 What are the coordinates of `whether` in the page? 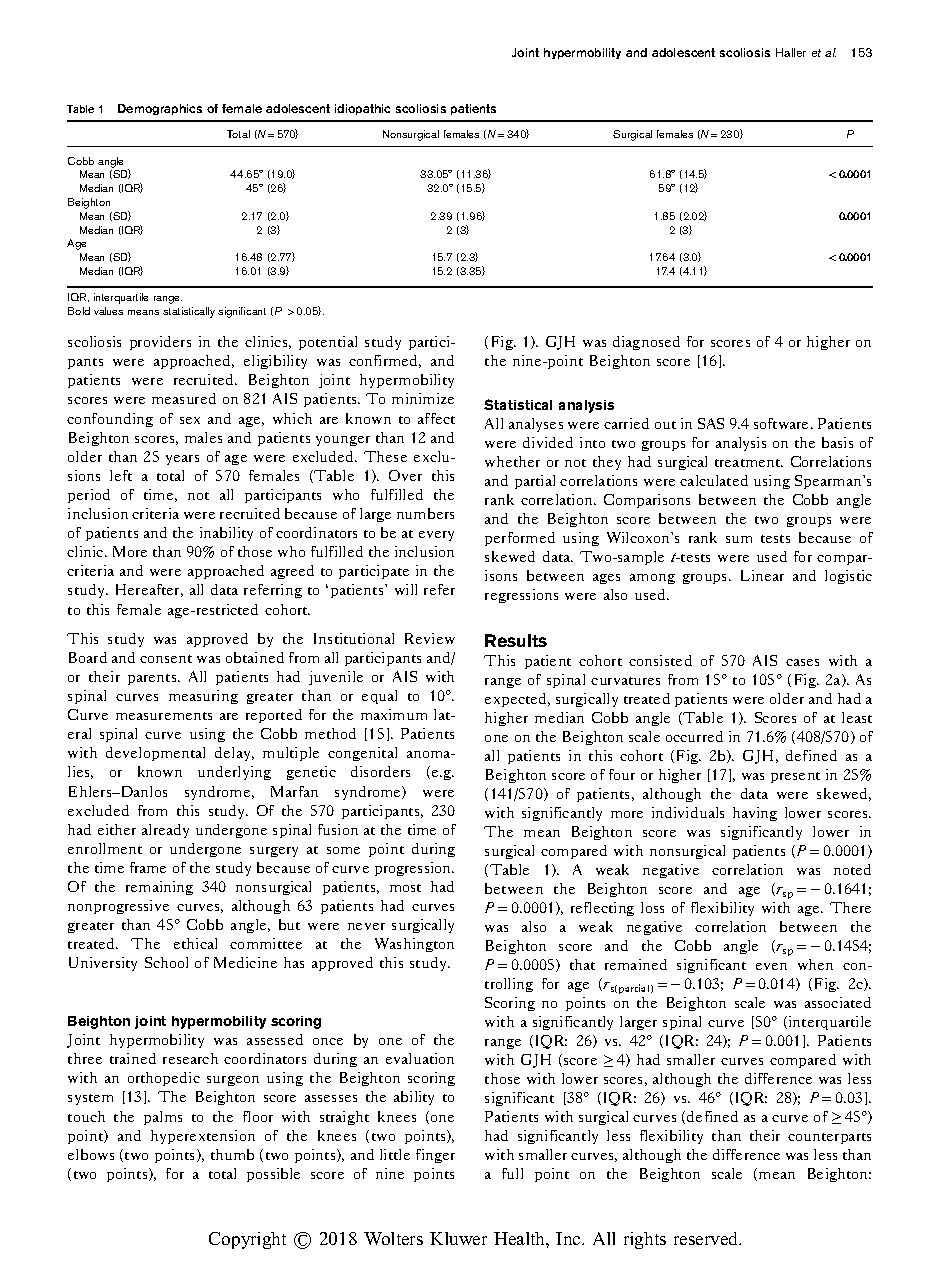 It's located at (512, 461).
